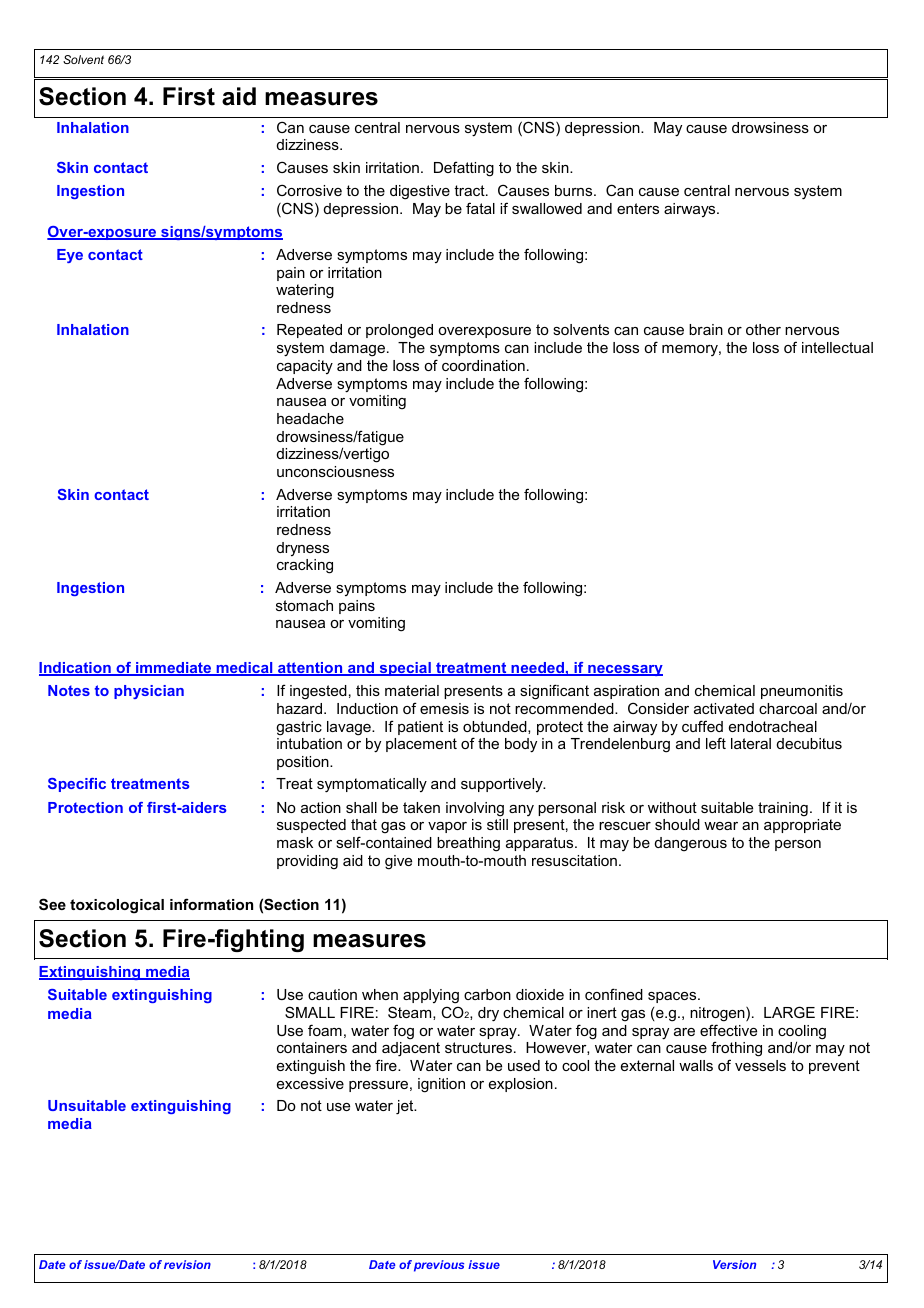 Image resolution: width=924 pixels, height=1308 pixels. What do you see at coordinates (303, 549) in the screenshot?
I see `dryness` at bounding box center [303, 549].
